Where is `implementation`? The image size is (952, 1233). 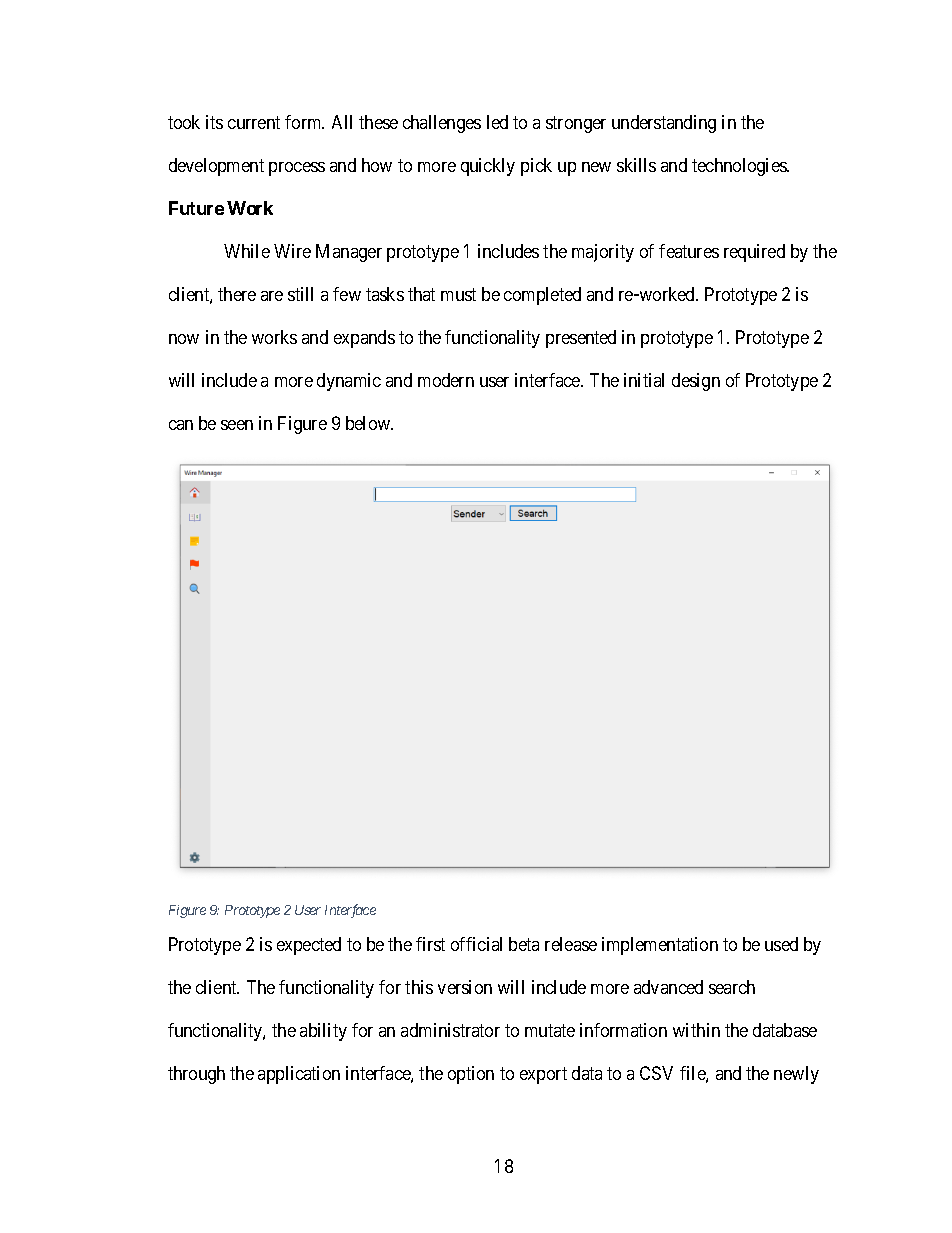
implementation is located at coordinates (660, 946).
